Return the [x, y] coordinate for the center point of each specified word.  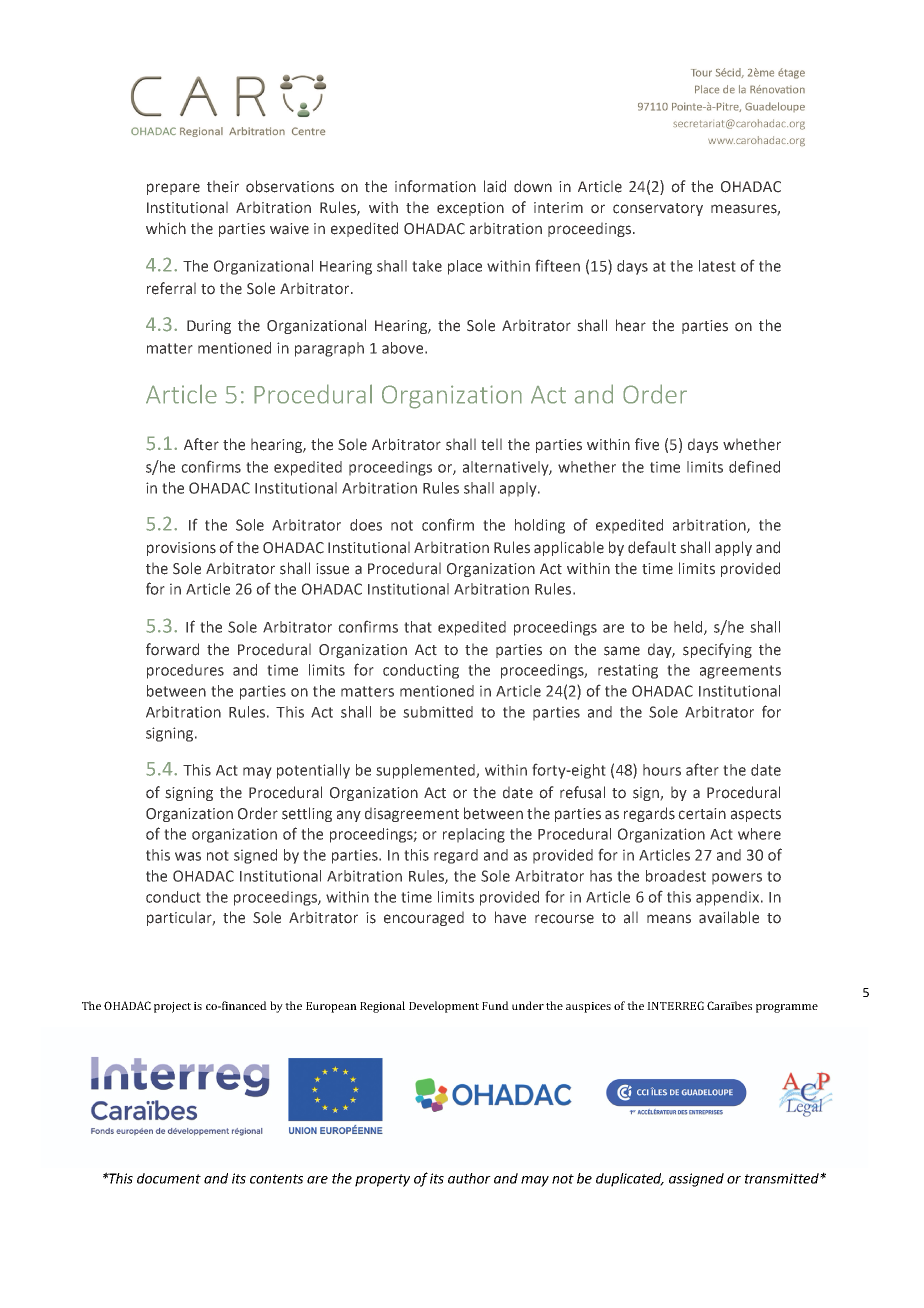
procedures [185, 671]
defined [754, 466]
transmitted [783, 1178]
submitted [438, 712]
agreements [740, 672]
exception [470, 209]
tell [491, 444]
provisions [181, 549]
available [729, 917]
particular [181, 918]
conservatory [658, 209]
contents [276, 1179]
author [469, 1178]
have [510, 917]
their [223, 186]
